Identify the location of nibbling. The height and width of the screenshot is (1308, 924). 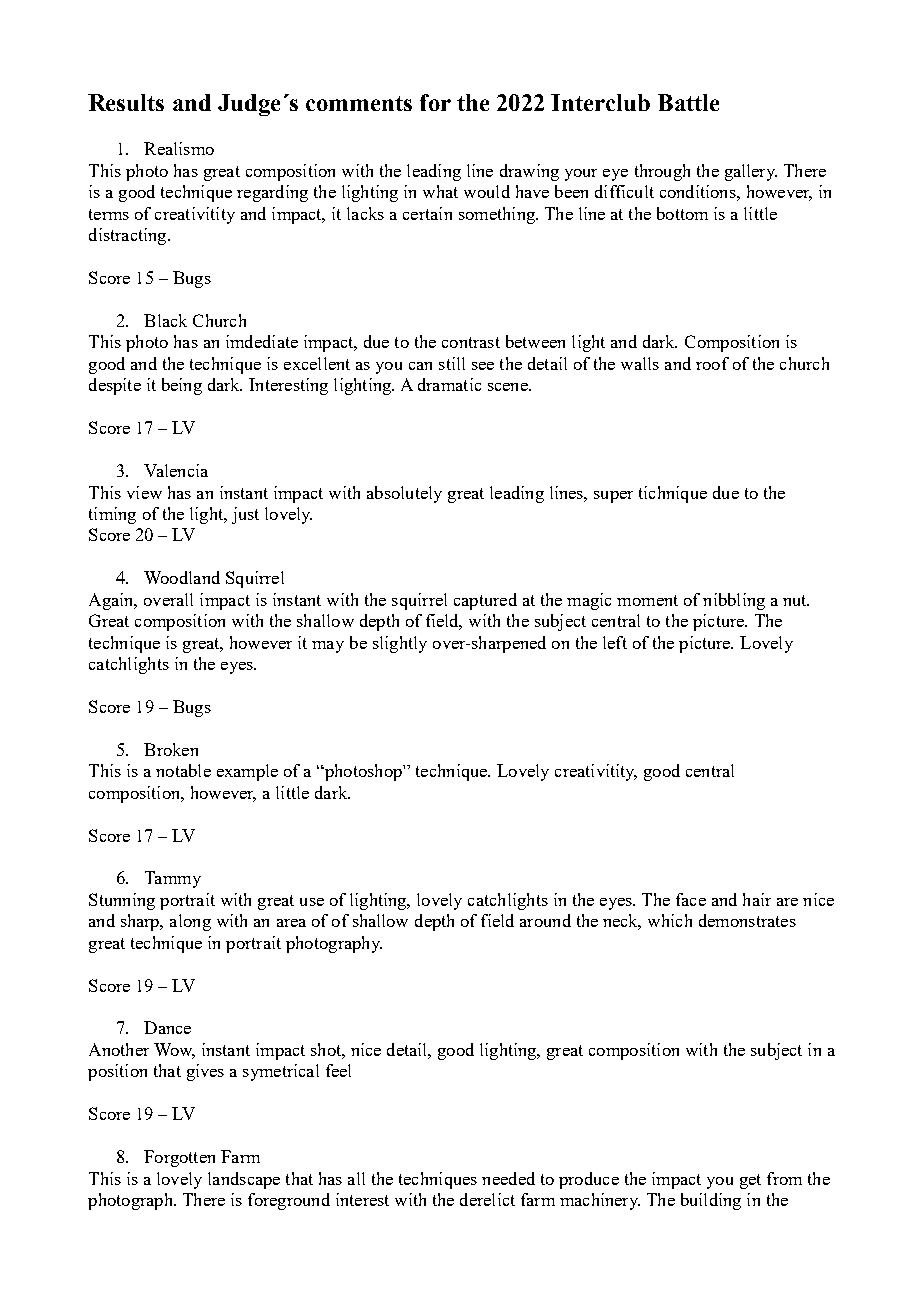
(734, 601).
